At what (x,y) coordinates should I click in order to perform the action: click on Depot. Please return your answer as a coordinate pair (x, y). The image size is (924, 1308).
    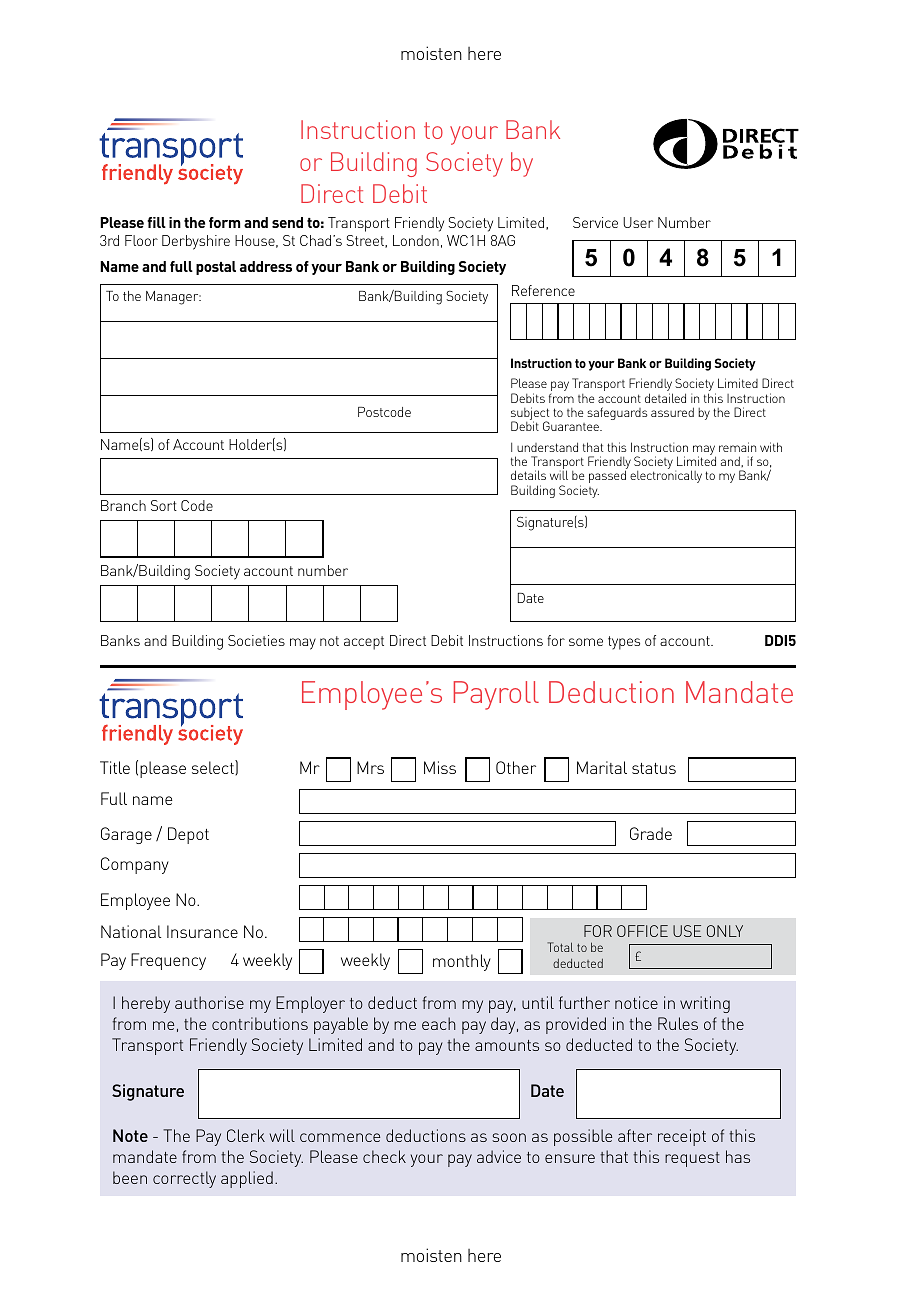
    Looking at the image, I should click on (188, 835).
